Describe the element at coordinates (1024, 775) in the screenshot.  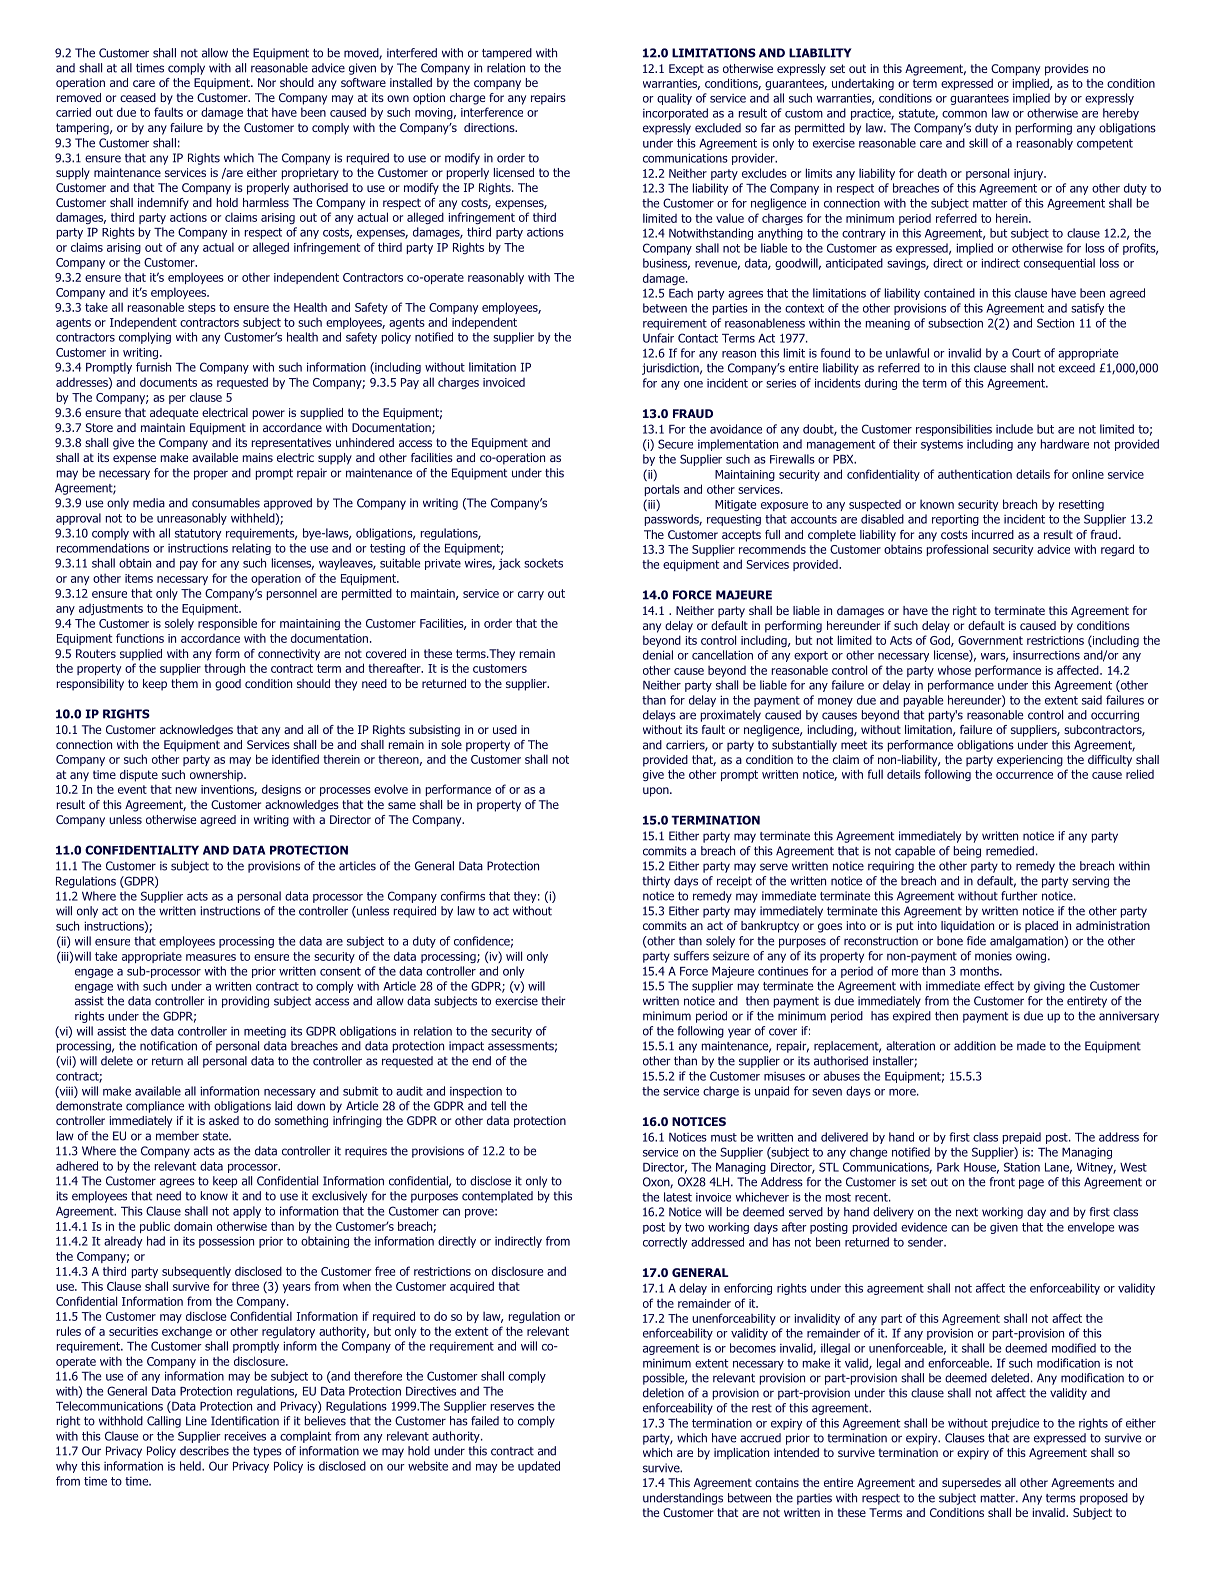
I see `occurrence` at that location.
